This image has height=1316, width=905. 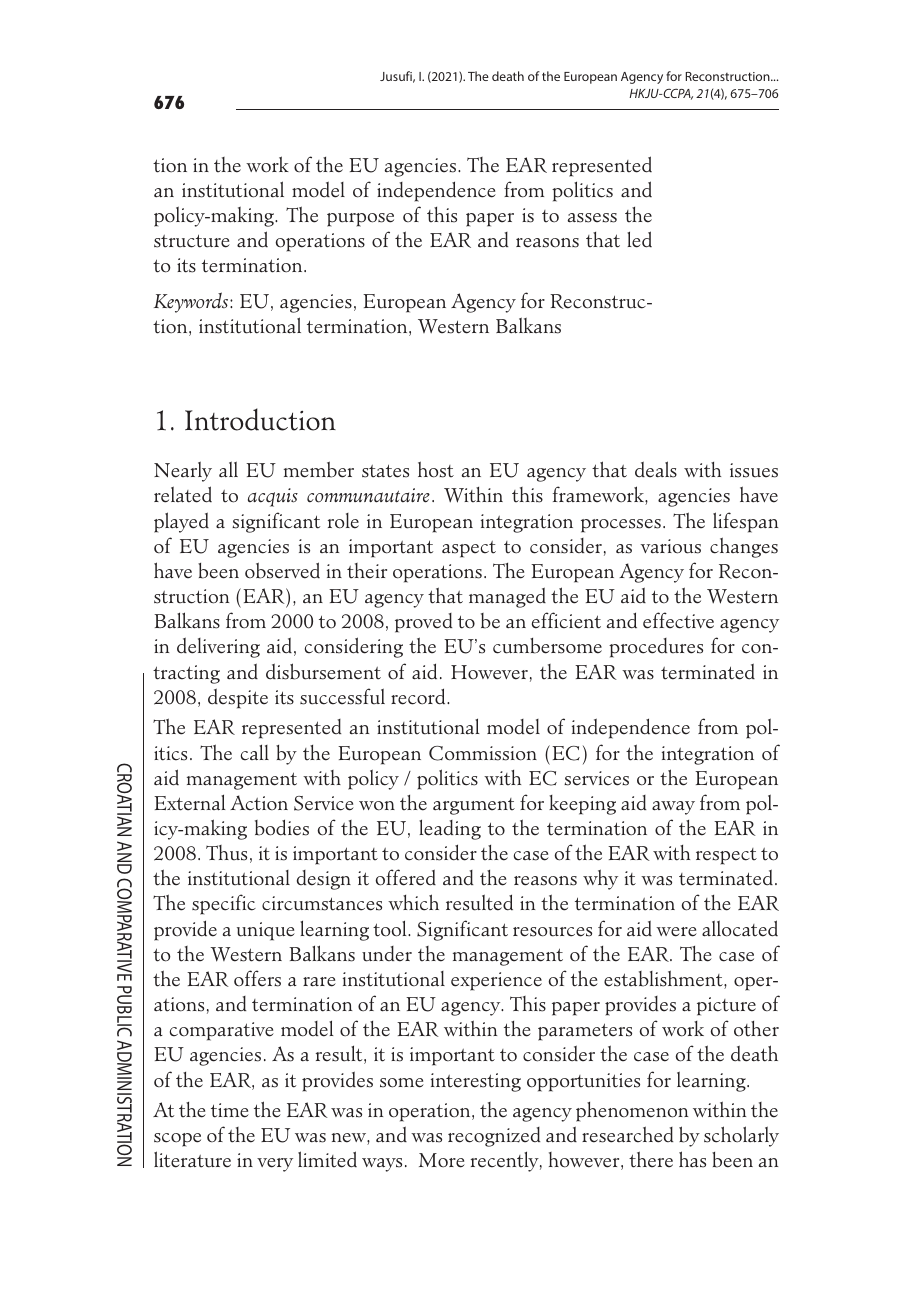 I want to click on Nearly, so click(x=183, y=471).
